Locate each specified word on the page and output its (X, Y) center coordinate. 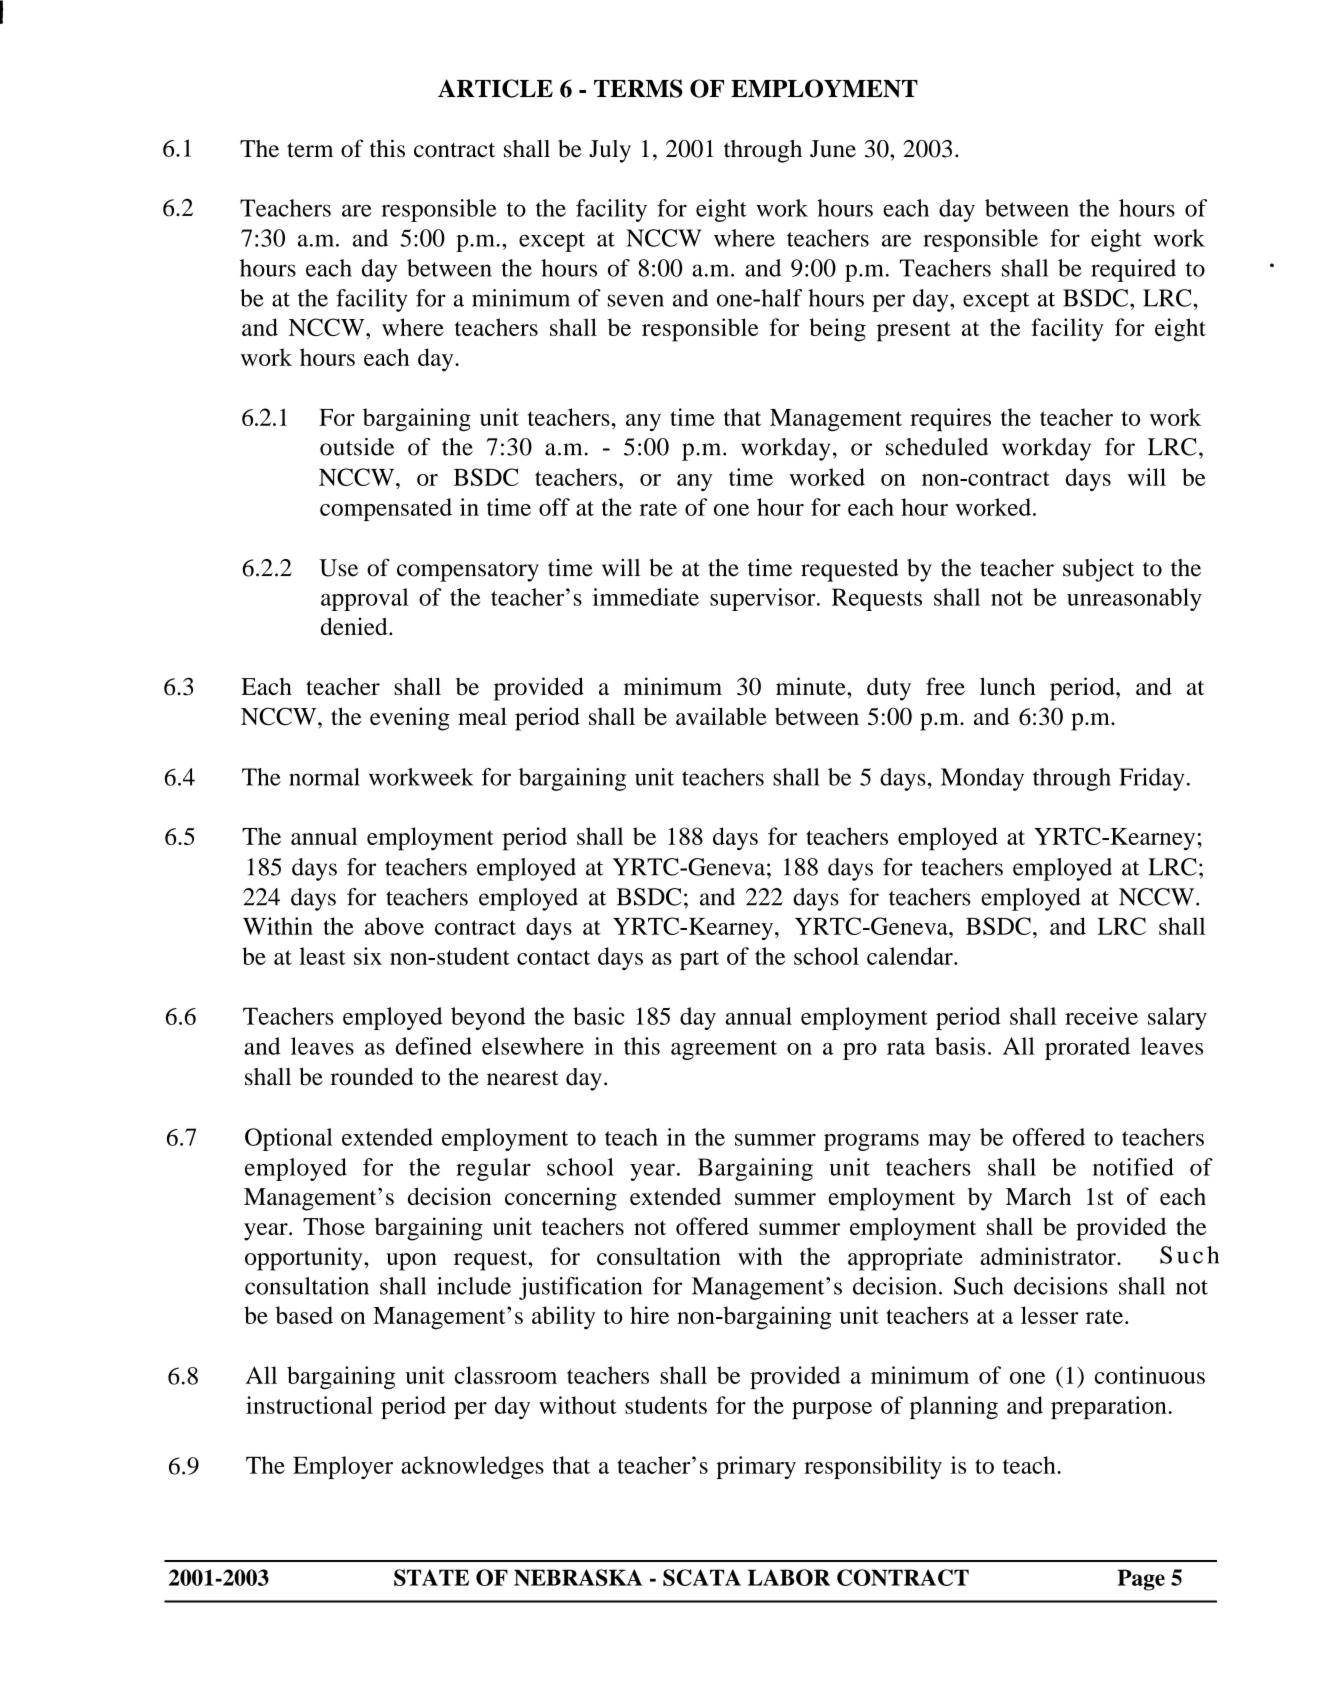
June (833, 149)
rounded (372, 1077)
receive (1101, 1016)
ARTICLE (495, 88)
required (1133, 270)
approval (365, 599)
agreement (724, 1050)
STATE (431, 1577)
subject (1098, 570)
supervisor (764, 599)
